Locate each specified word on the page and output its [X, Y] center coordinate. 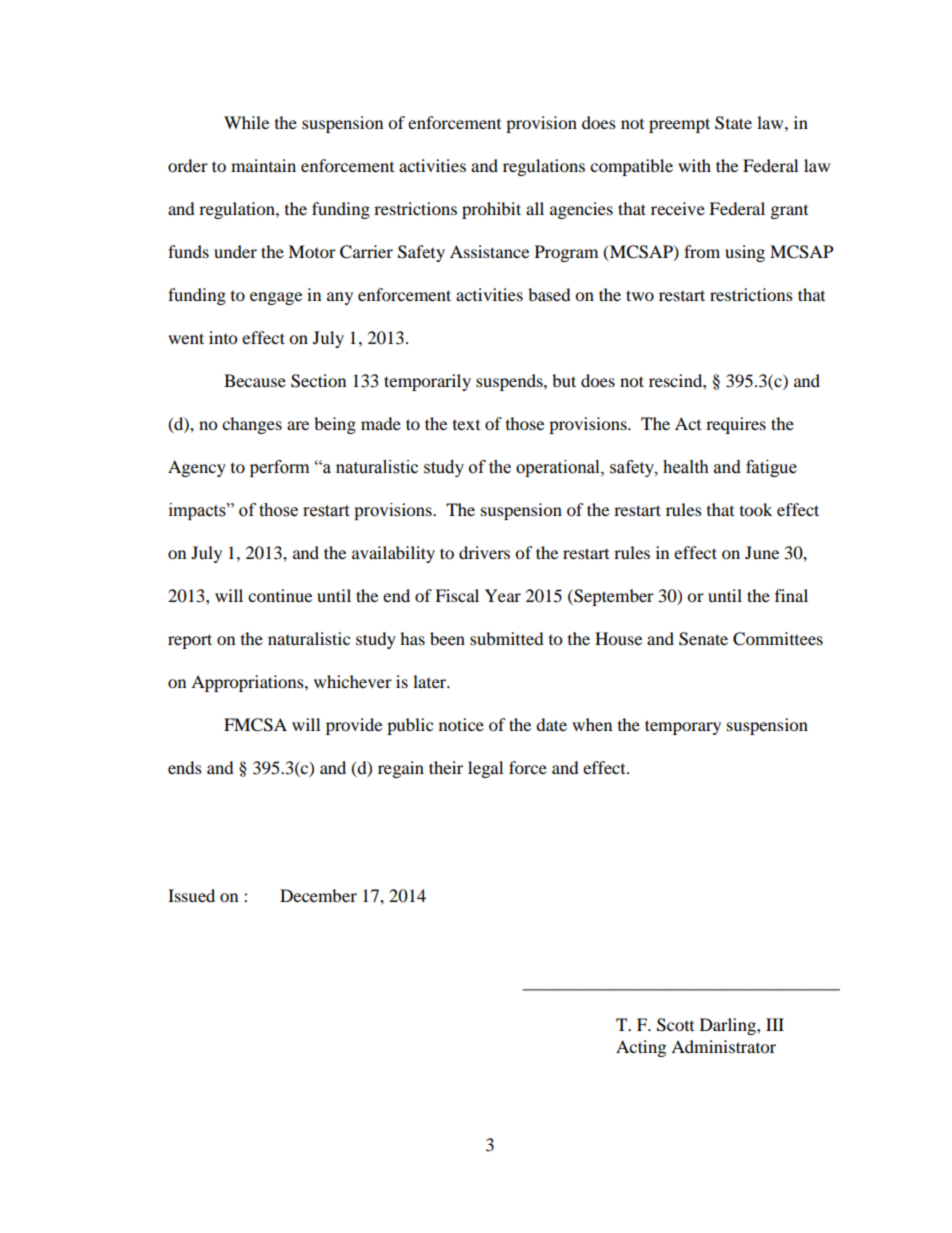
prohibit [491, 210]
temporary [683, 727]
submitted [507, 638]
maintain [263, 165]
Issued [191, 895]
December [318, 895]
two [640, 295]
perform [279, 468]
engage [276, 298]
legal [485, 769]
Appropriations [248, 683]
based [549, 294]
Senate [703, 639]
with [694, 165]
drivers [484, 552]
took [756, 509]
